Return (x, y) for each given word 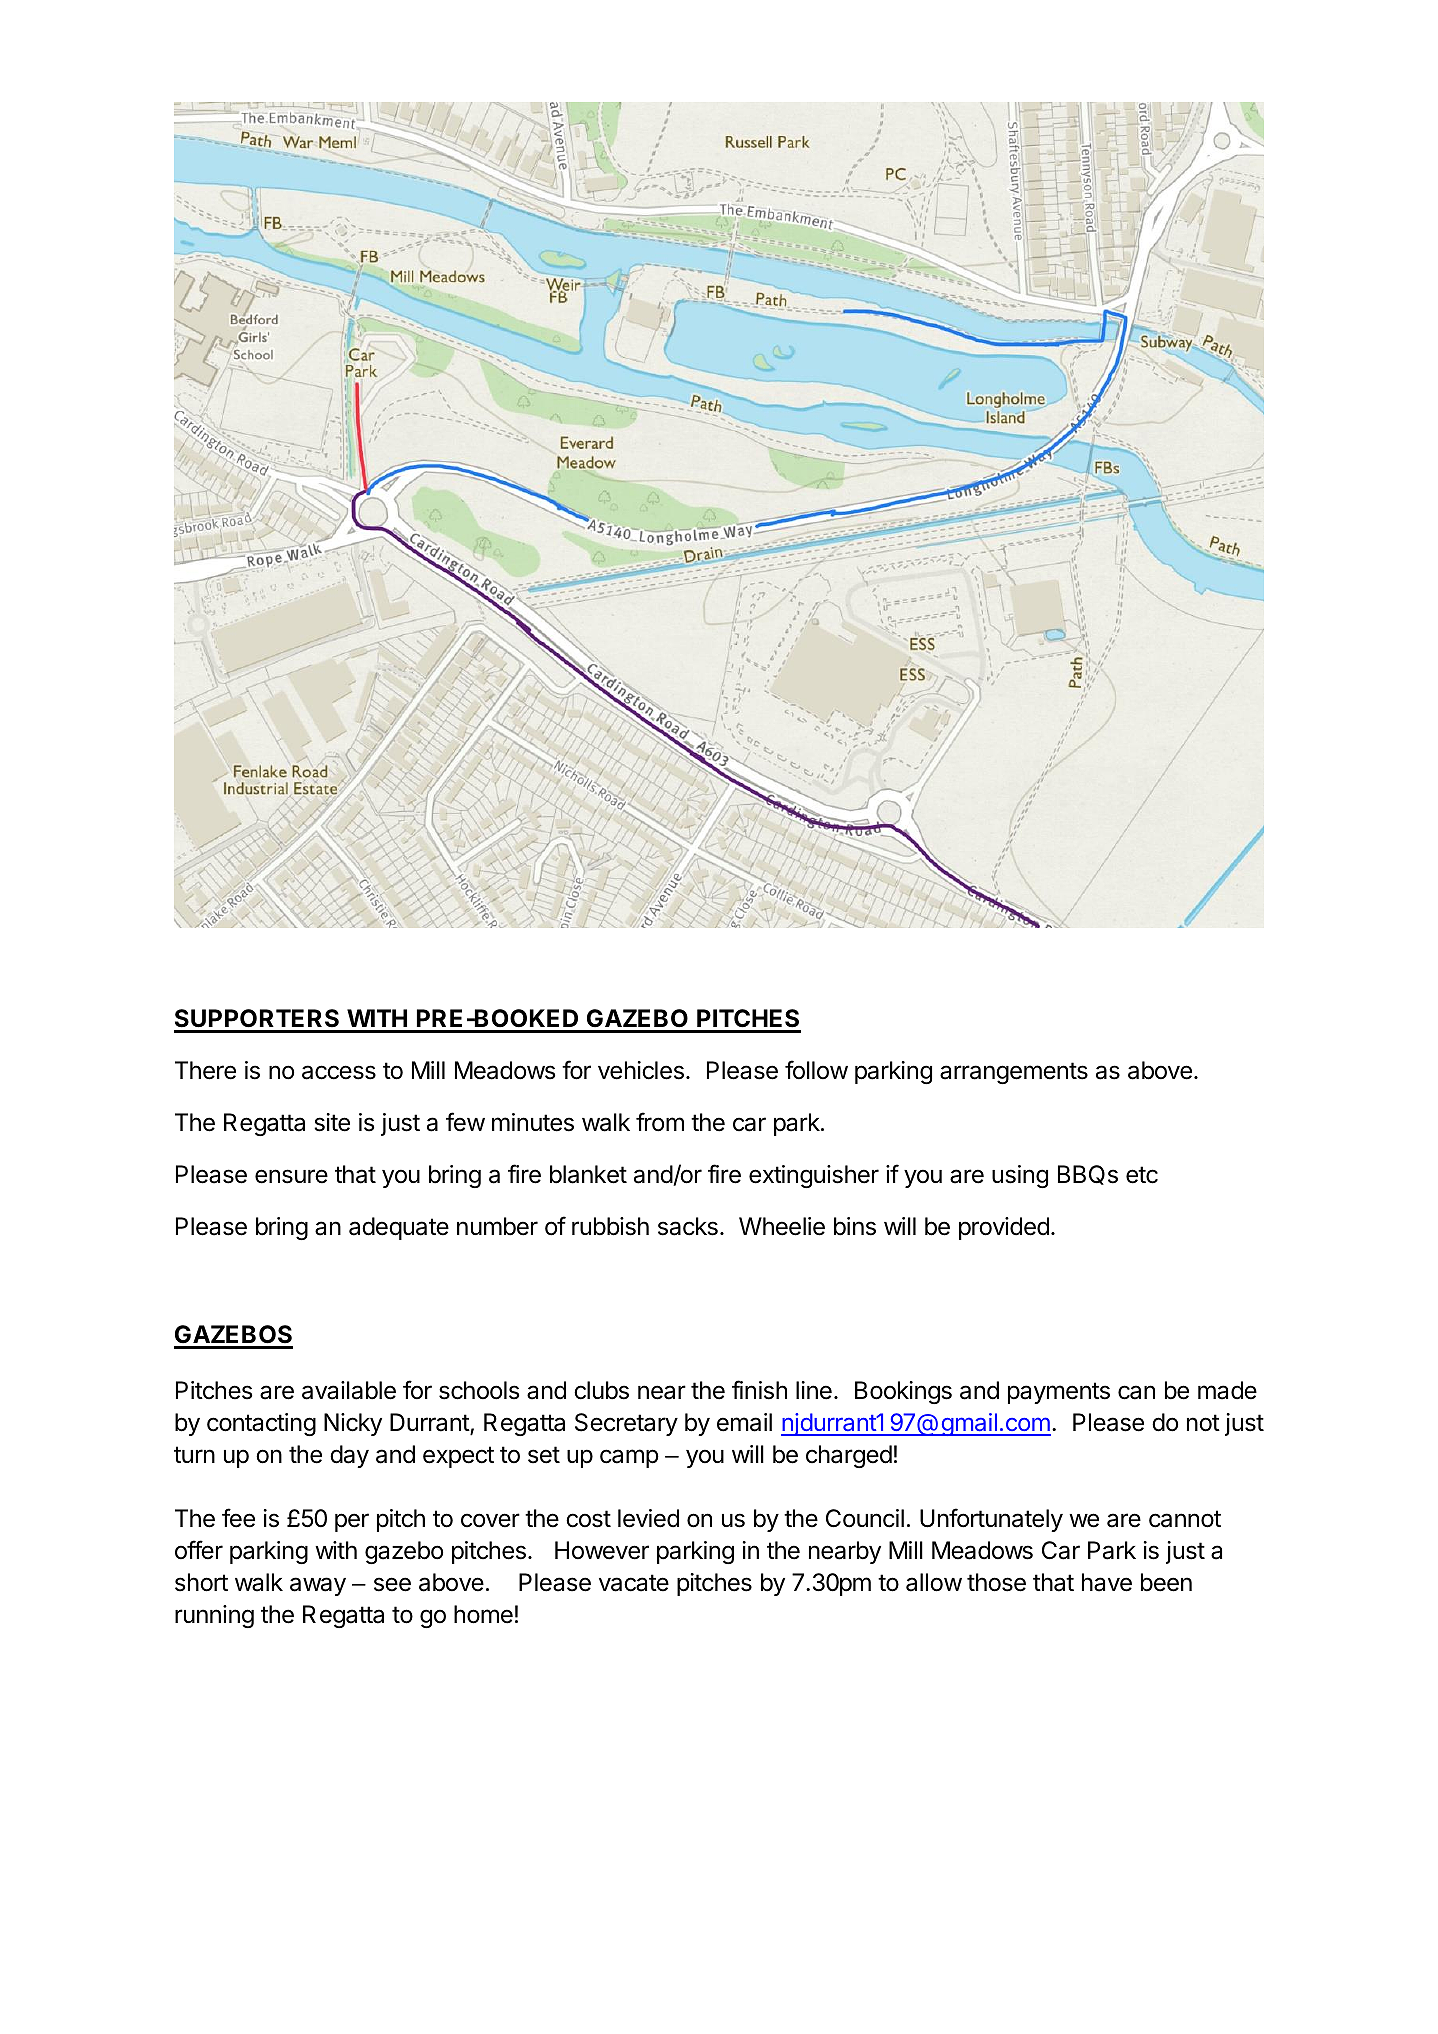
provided (1004, 1228)
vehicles (641, 1070)
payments (1059, 1393)
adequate (399, 1228)
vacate (634, 1583)
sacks (688, 1226)
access (339, 1072)
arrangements (1014, 1073)
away (318, 1586)
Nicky (353, 1424)
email (744, 1422)
